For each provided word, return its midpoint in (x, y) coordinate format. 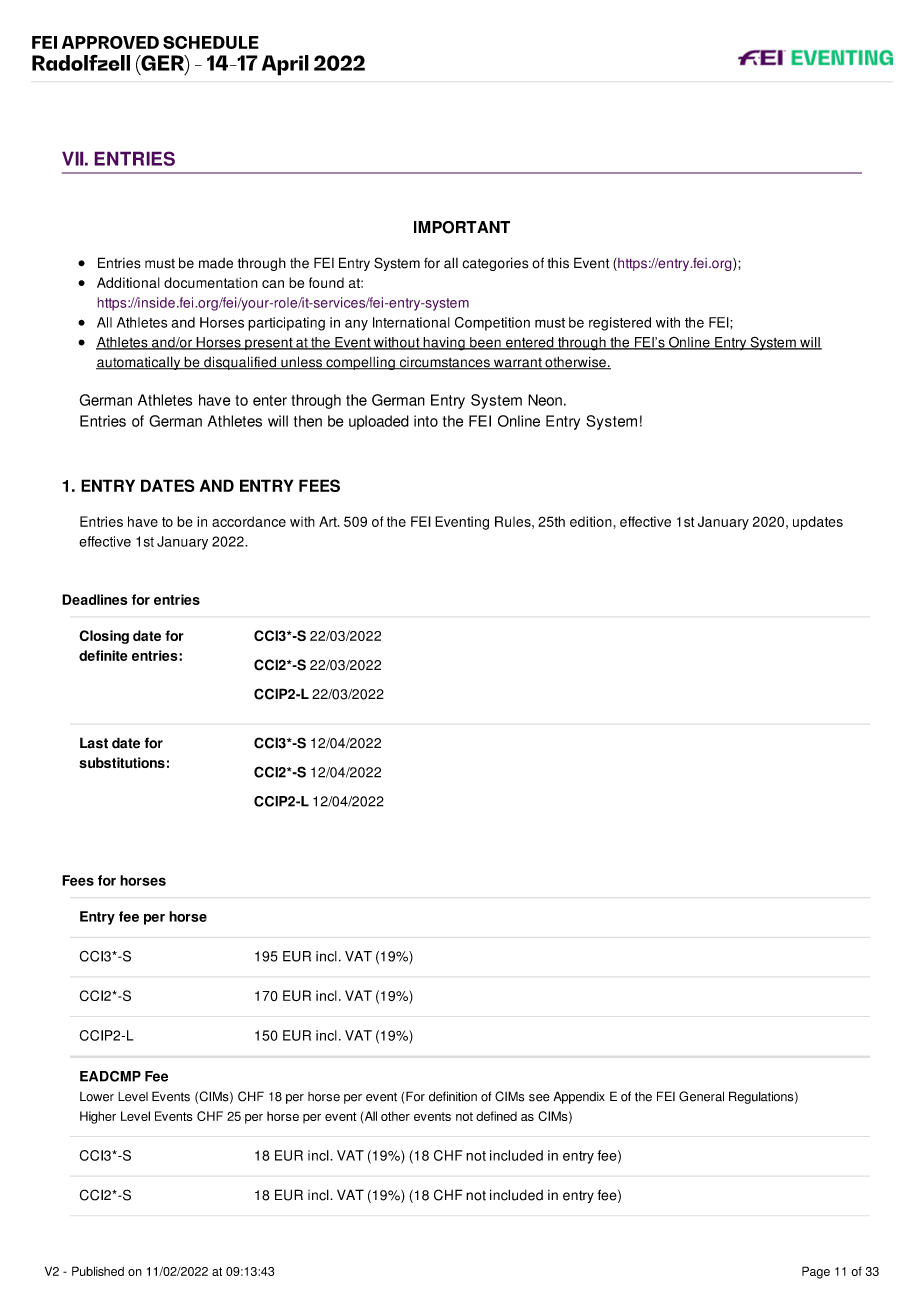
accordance (249, 521)
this (558, 263)
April (285, 65)
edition (591, 521)
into (426, 421)
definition (453, 1096)
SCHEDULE (211, 42)
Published (98, 1271)
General (701, 1096)
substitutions (122, 762)
